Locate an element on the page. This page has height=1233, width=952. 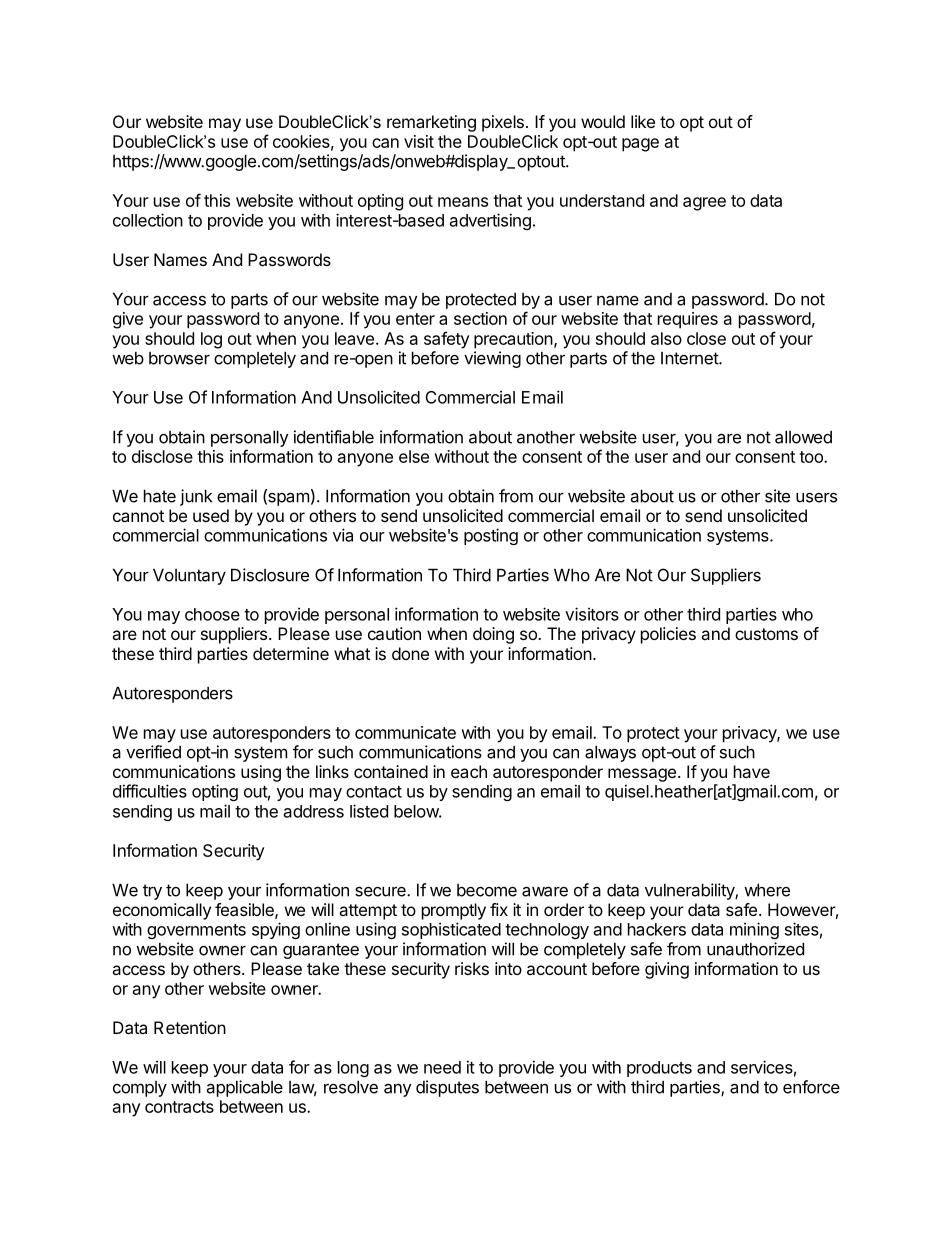
junk is located at coordinates (196, 497).
